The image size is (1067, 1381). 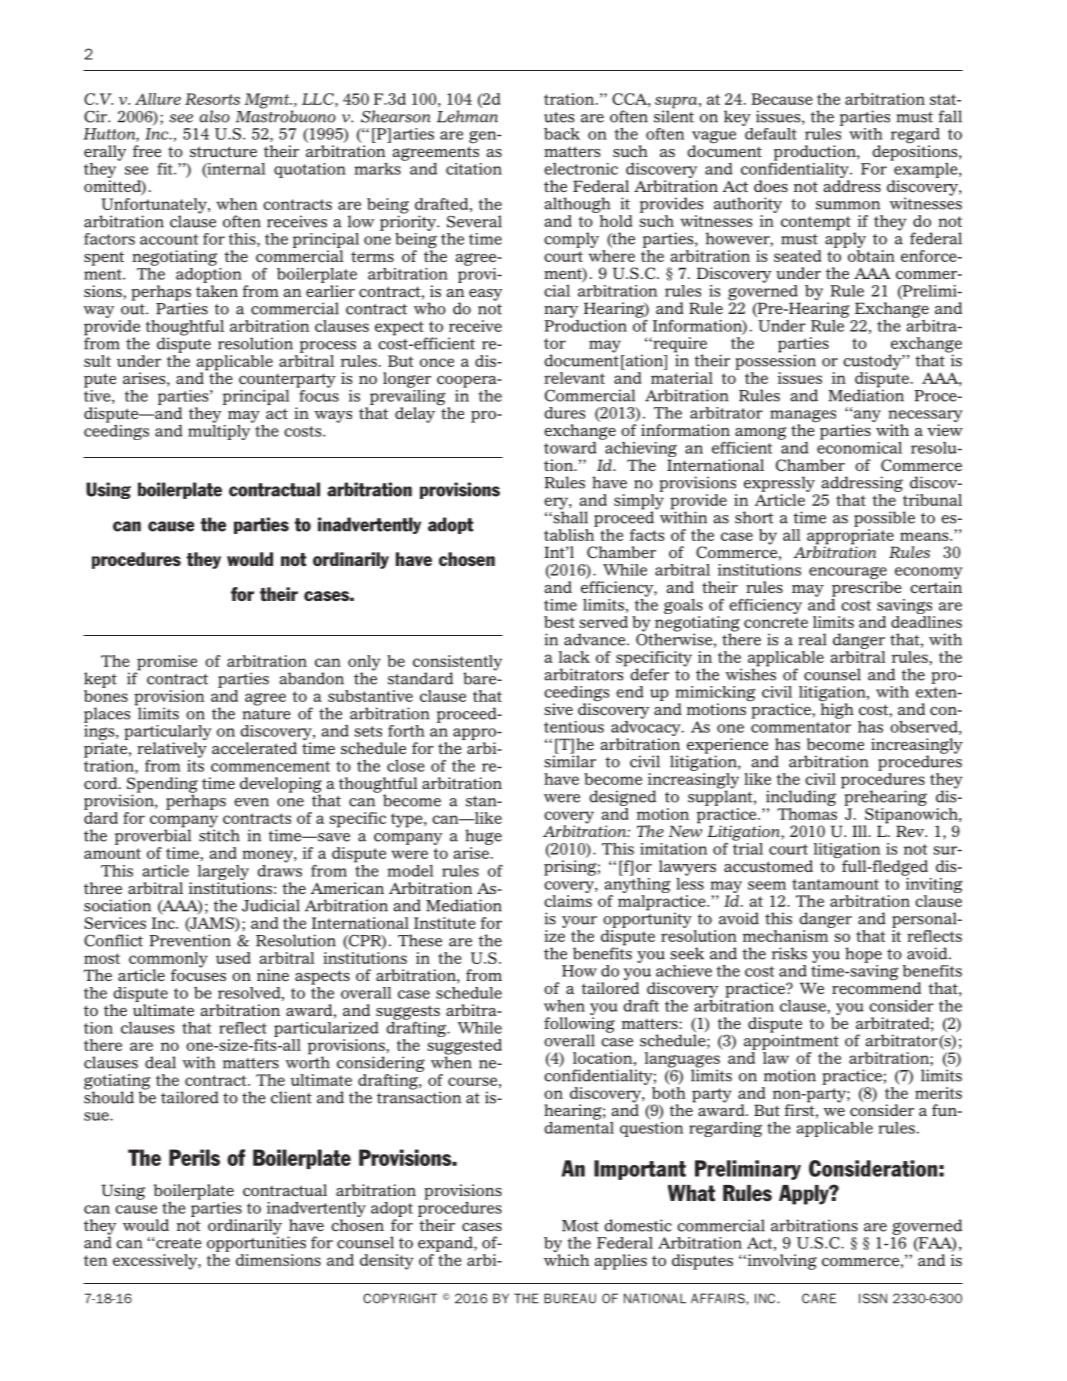 I want to click on which, so click(x=566, y=1260).
